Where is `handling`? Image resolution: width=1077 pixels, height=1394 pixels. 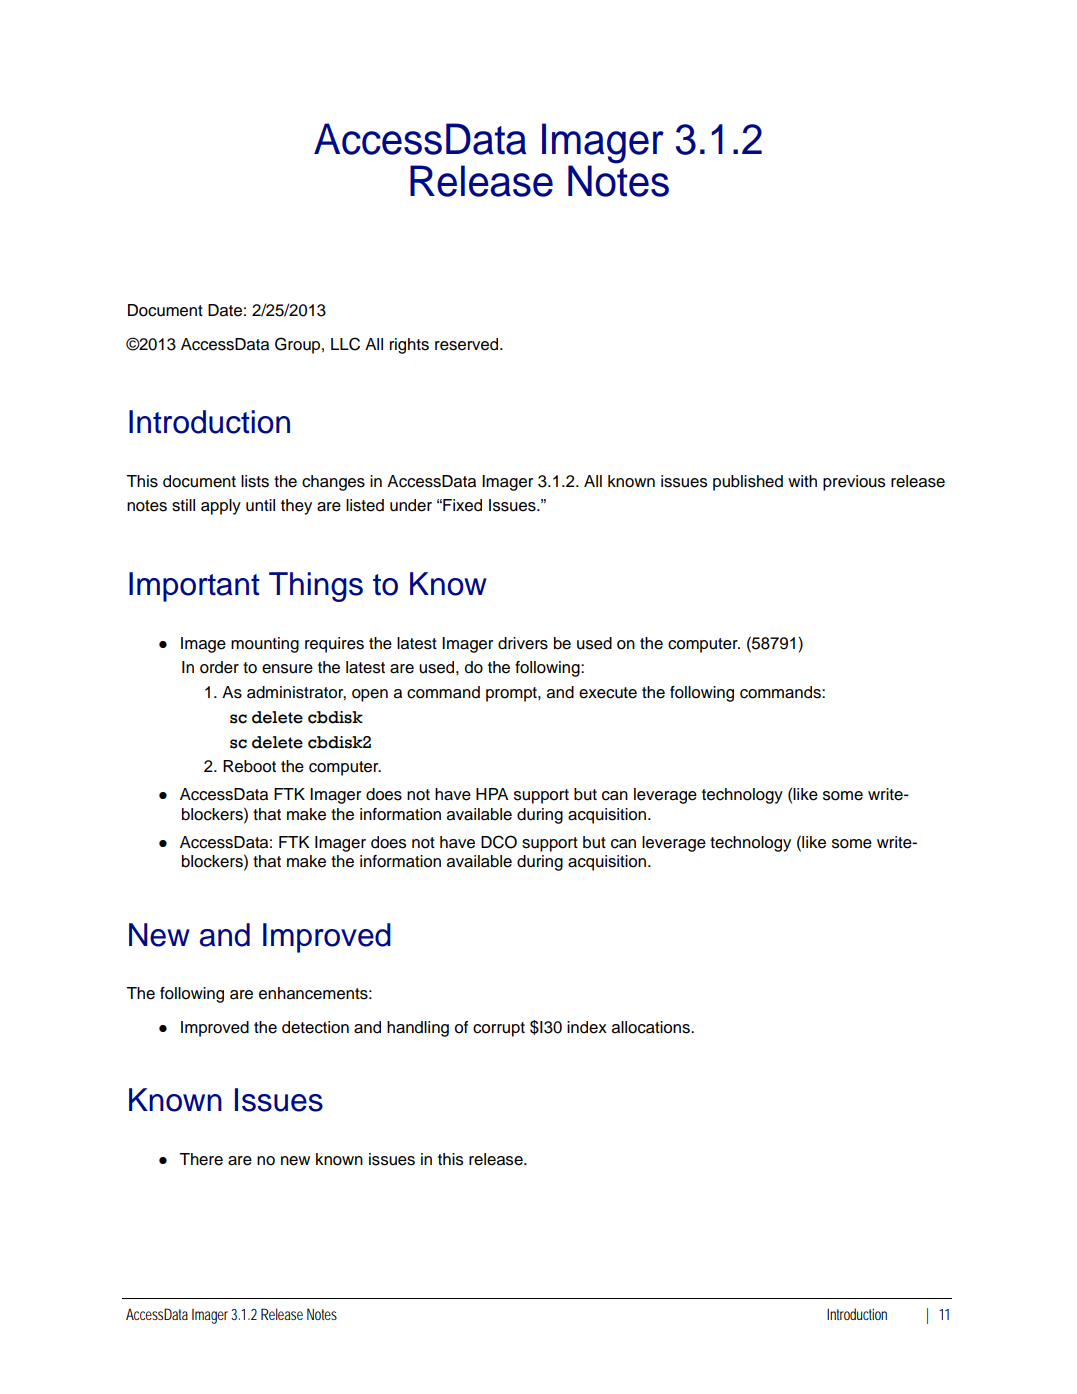
handling is located at coordinates (418, 1029).
